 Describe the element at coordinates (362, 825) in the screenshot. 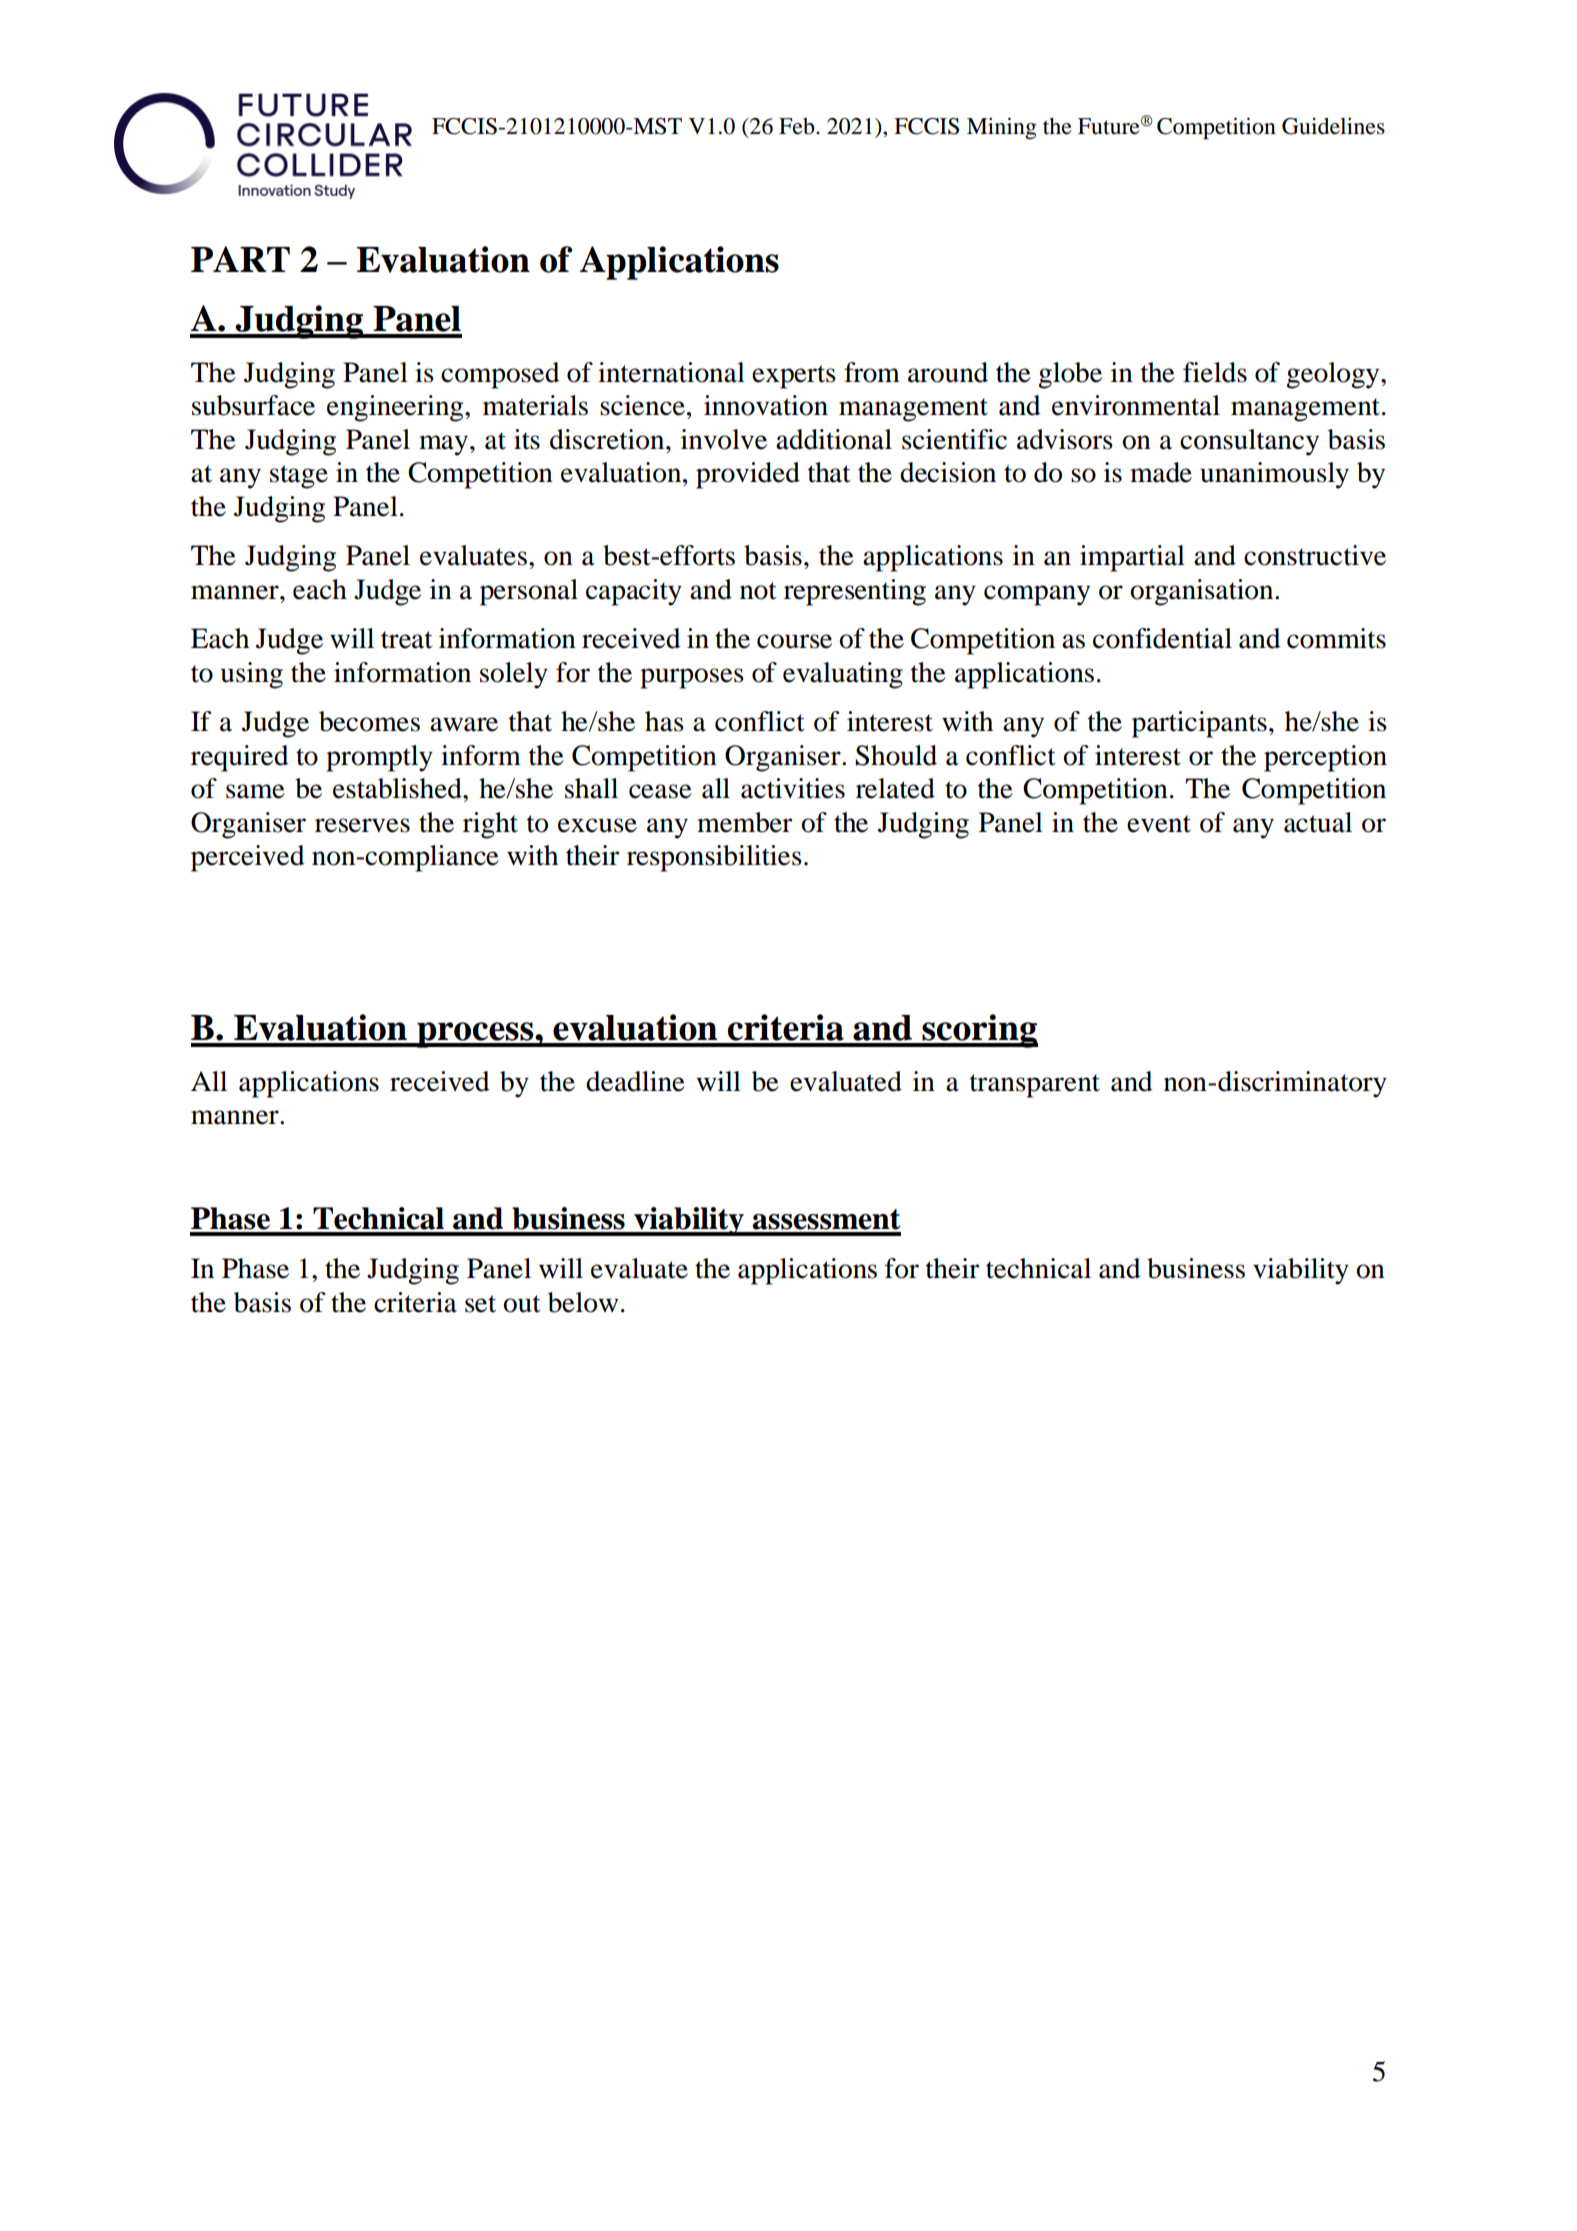

I see `reserves` at that location.
